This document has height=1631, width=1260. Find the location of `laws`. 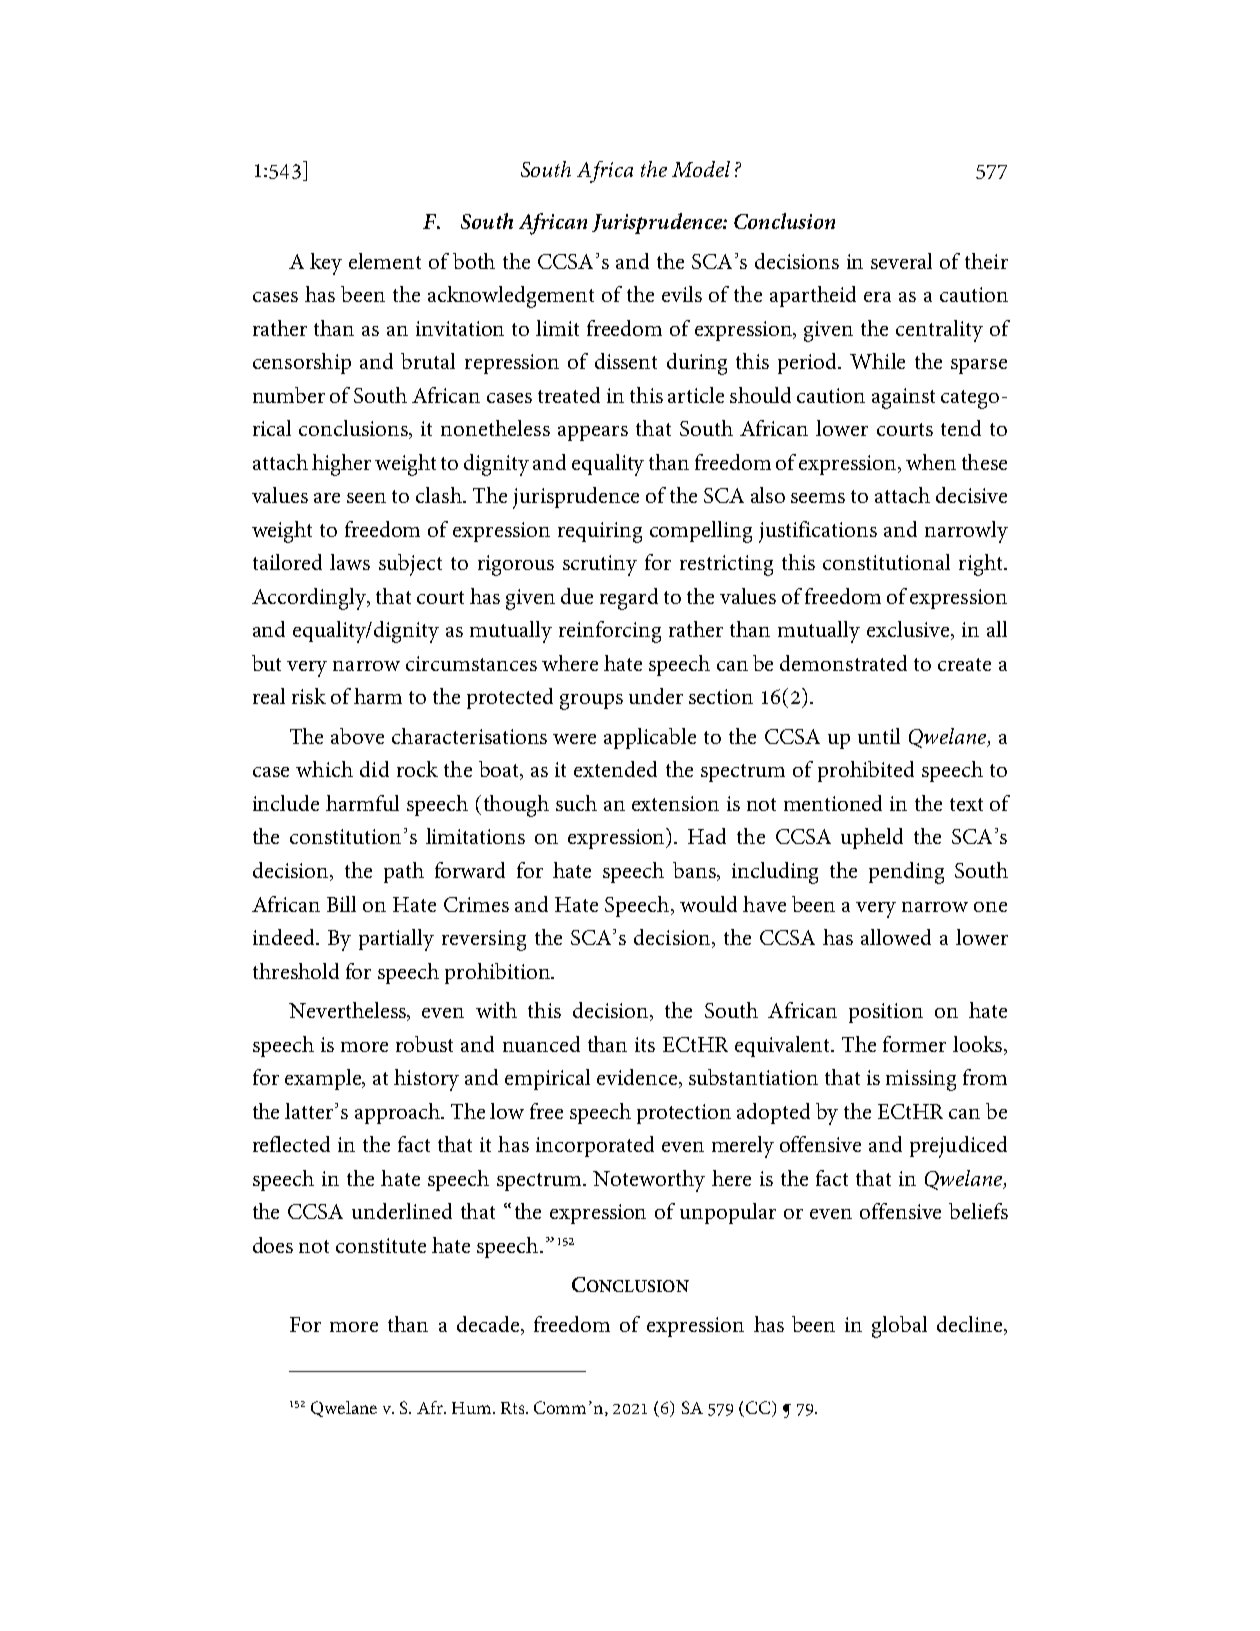

laws is located at coordinates (350, 562).
